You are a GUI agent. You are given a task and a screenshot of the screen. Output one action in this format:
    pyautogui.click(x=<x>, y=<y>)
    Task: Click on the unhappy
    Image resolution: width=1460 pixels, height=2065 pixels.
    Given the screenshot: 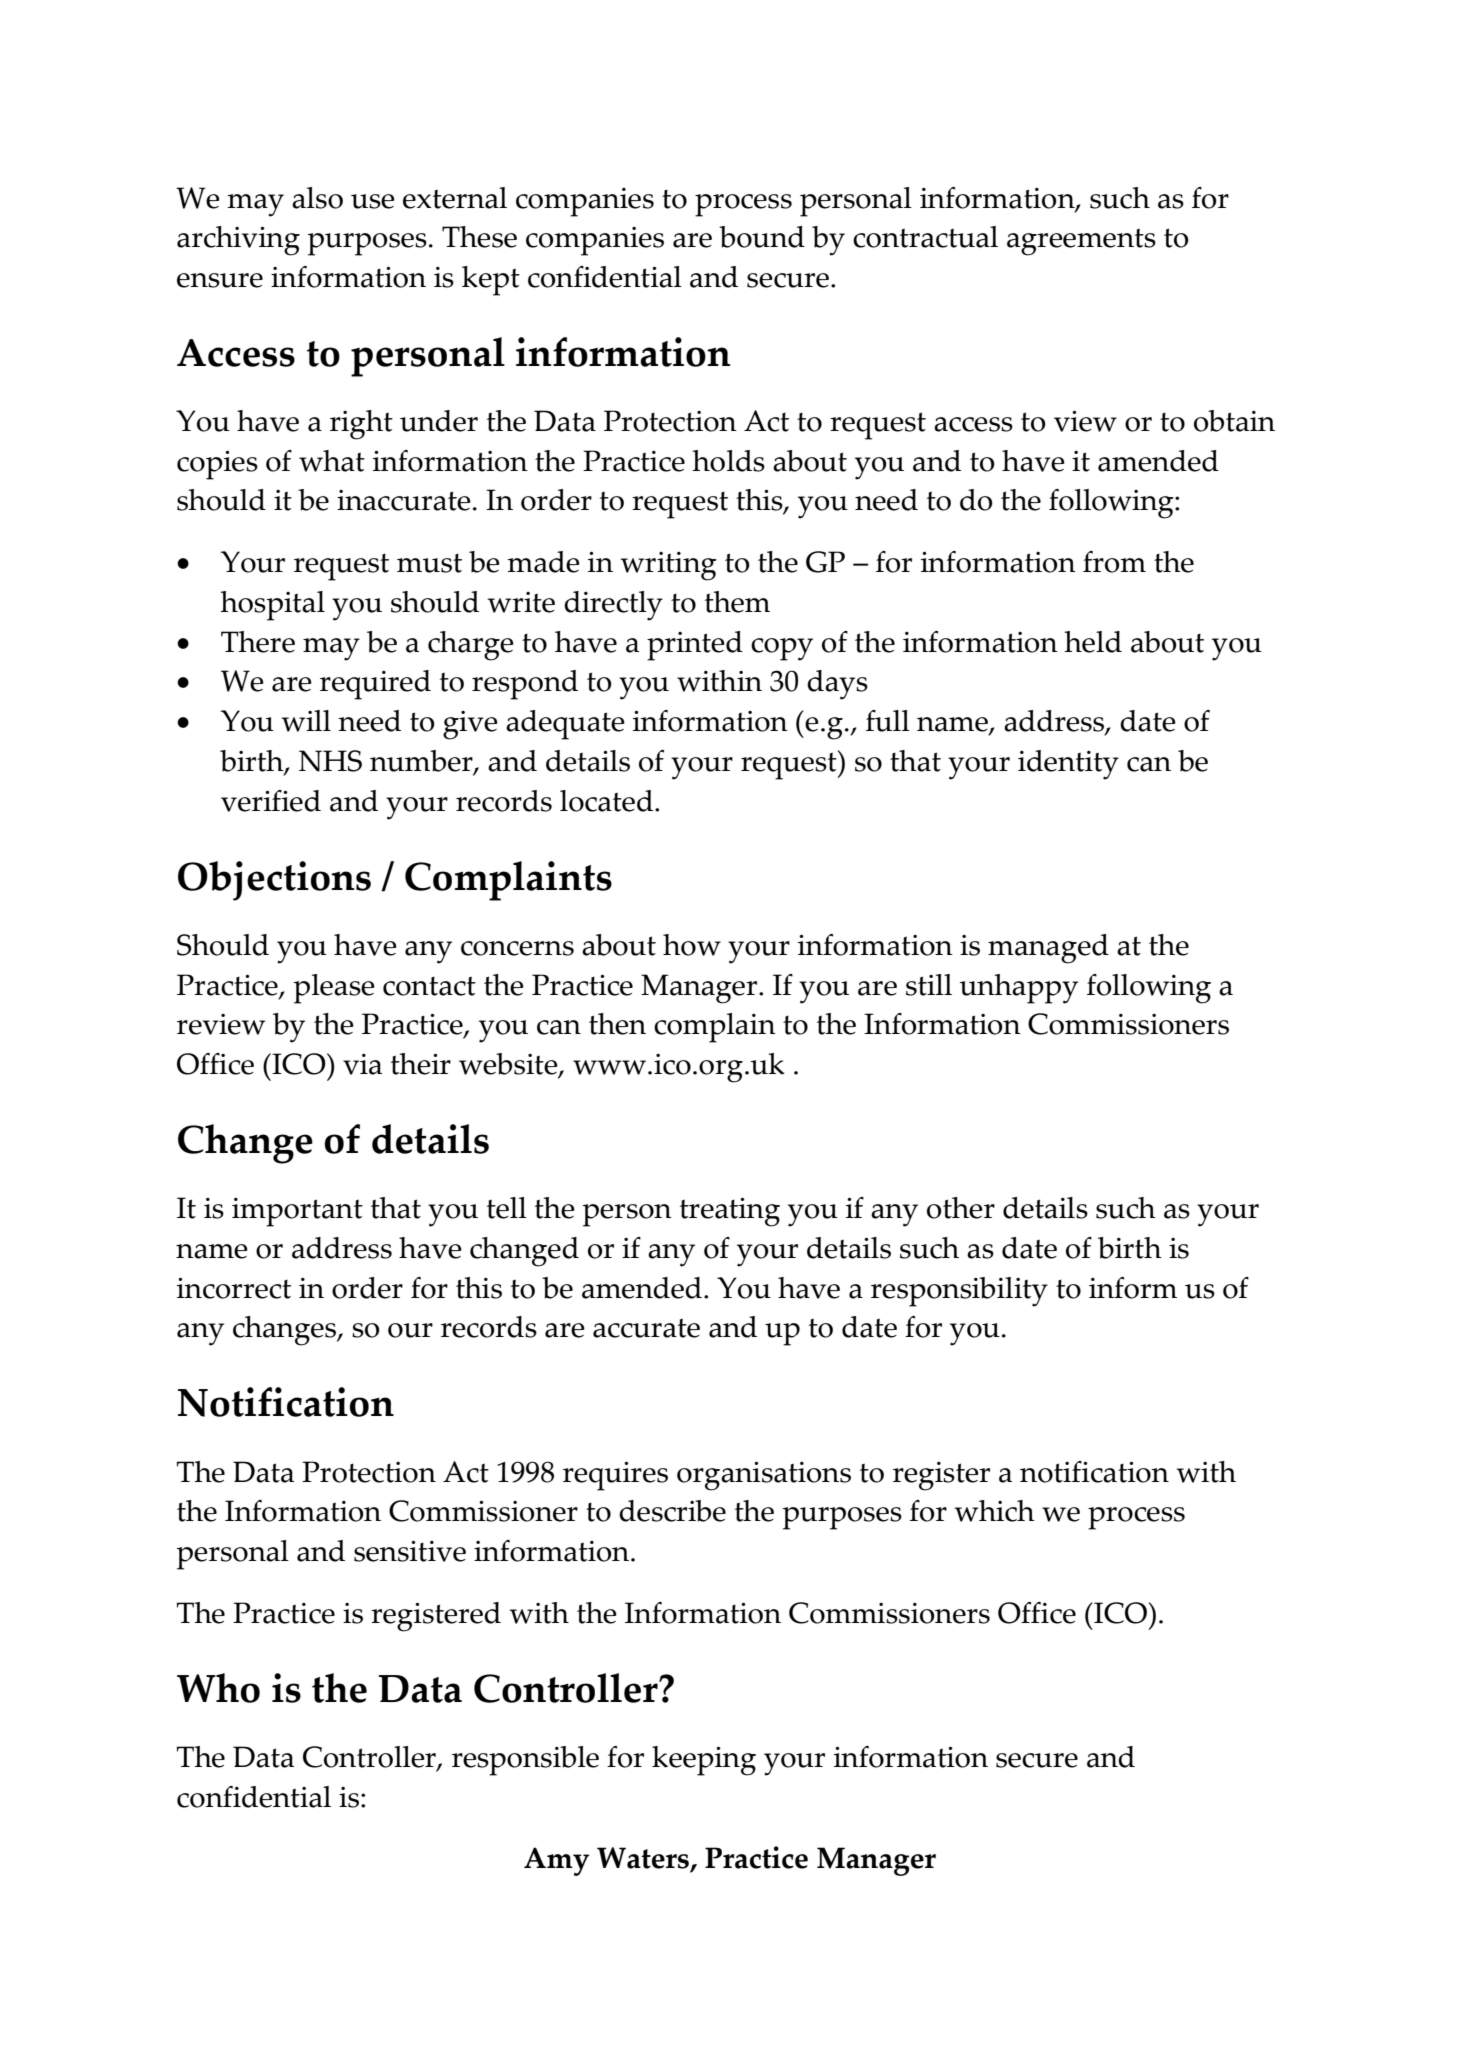 What is the action you would take?
    pyautogui.click(x=1019, y=989)
